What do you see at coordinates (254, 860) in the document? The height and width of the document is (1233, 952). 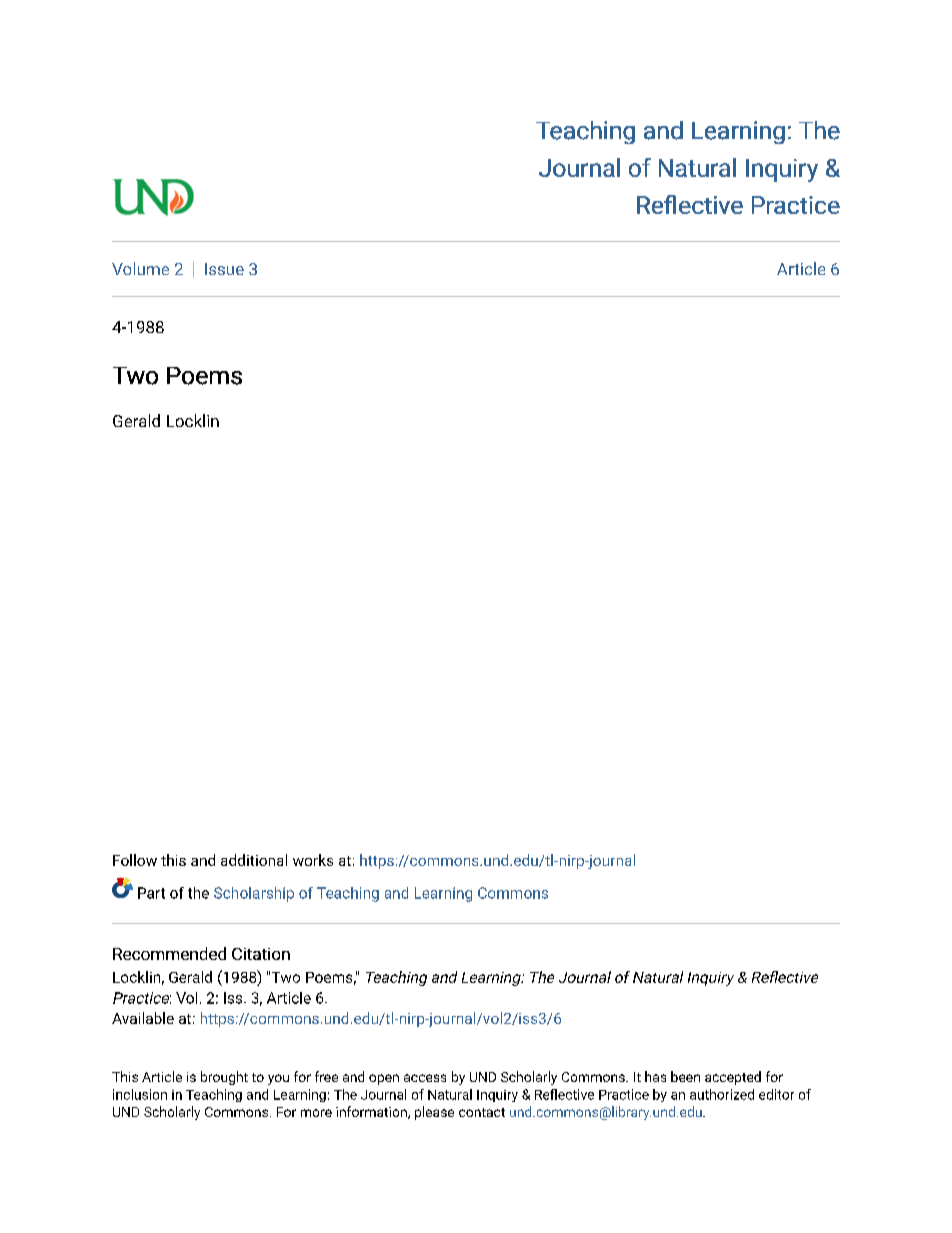 I see `additional` at bounding box center [254, 860].
